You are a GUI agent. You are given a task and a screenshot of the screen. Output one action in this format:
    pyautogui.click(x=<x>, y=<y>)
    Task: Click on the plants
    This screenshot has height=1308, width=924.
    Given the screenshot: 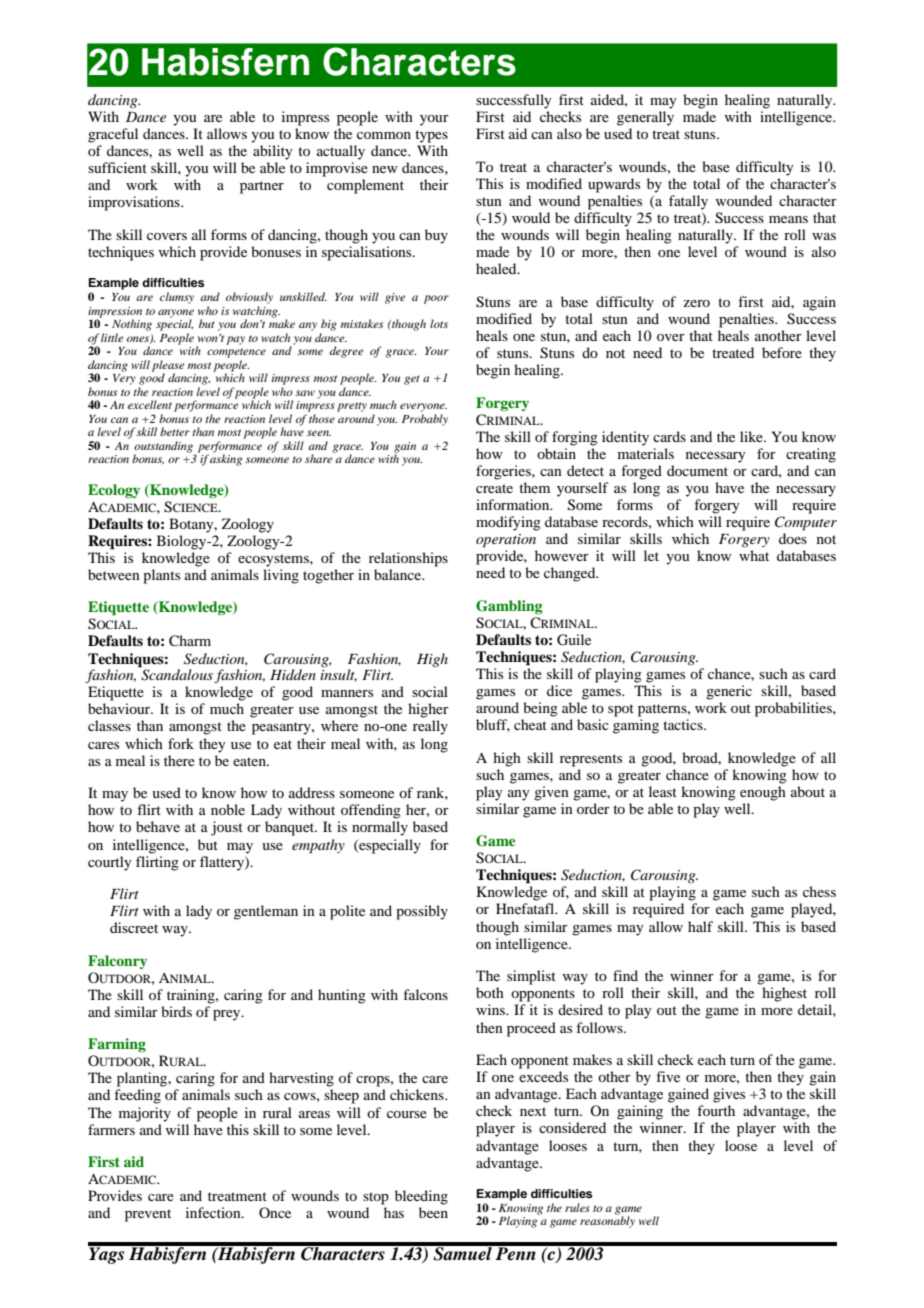 What is the action you would take?
    pyautogui.click(x=161, y=576)
